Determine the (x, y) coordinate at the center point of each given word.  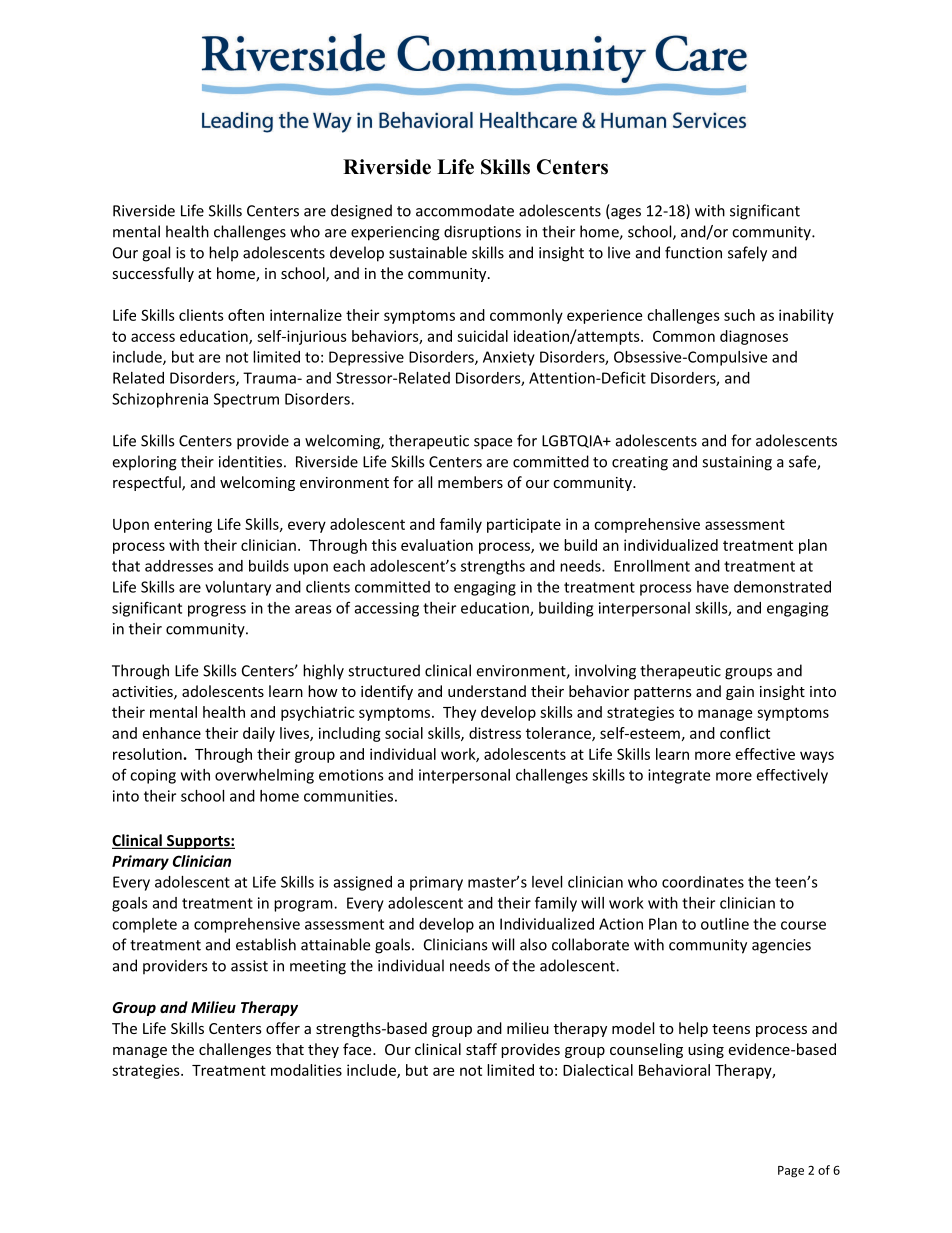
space (493, 444)
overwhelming (264, 776)
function (693, 252)
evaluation (437, 545)
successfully (153, 274)
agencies (781, 946)
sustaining (737, 463)
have (713, 587)
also (533, 944)
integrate (679, 776)
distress (495, 733)
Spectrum (246, 400)
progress (217, 611)
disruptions (482, 233)
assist (249, 966)
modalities (306, 1070)
